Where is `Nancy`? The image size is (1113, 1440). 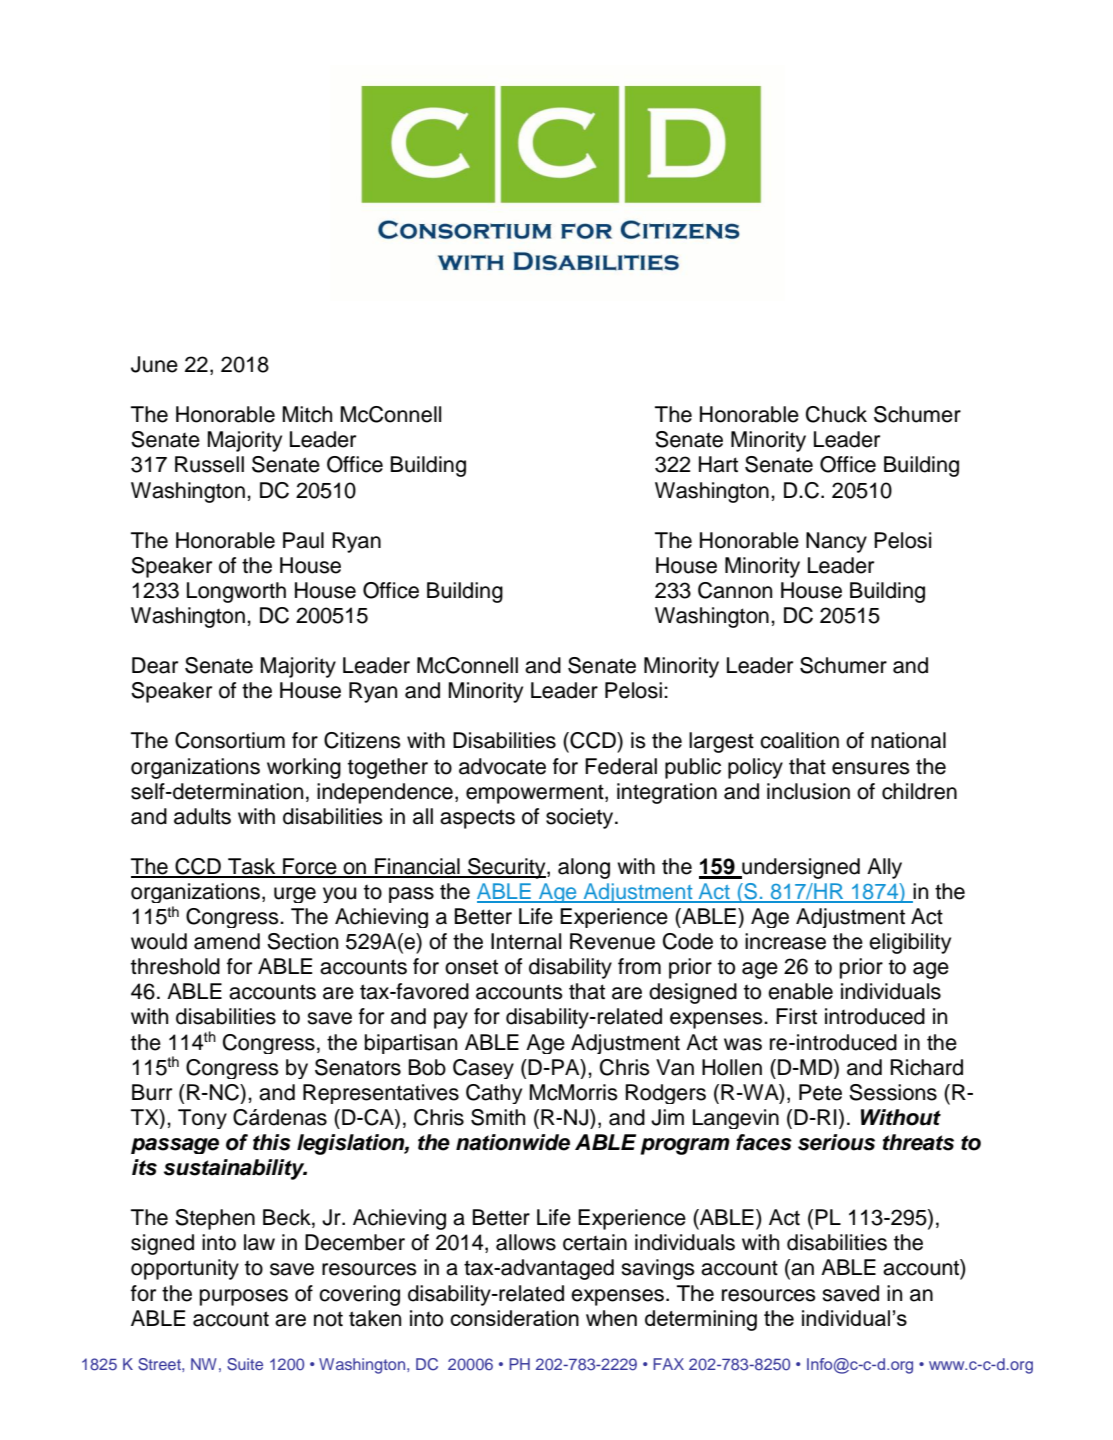 Nancy is located at coordinates (836, 542).
